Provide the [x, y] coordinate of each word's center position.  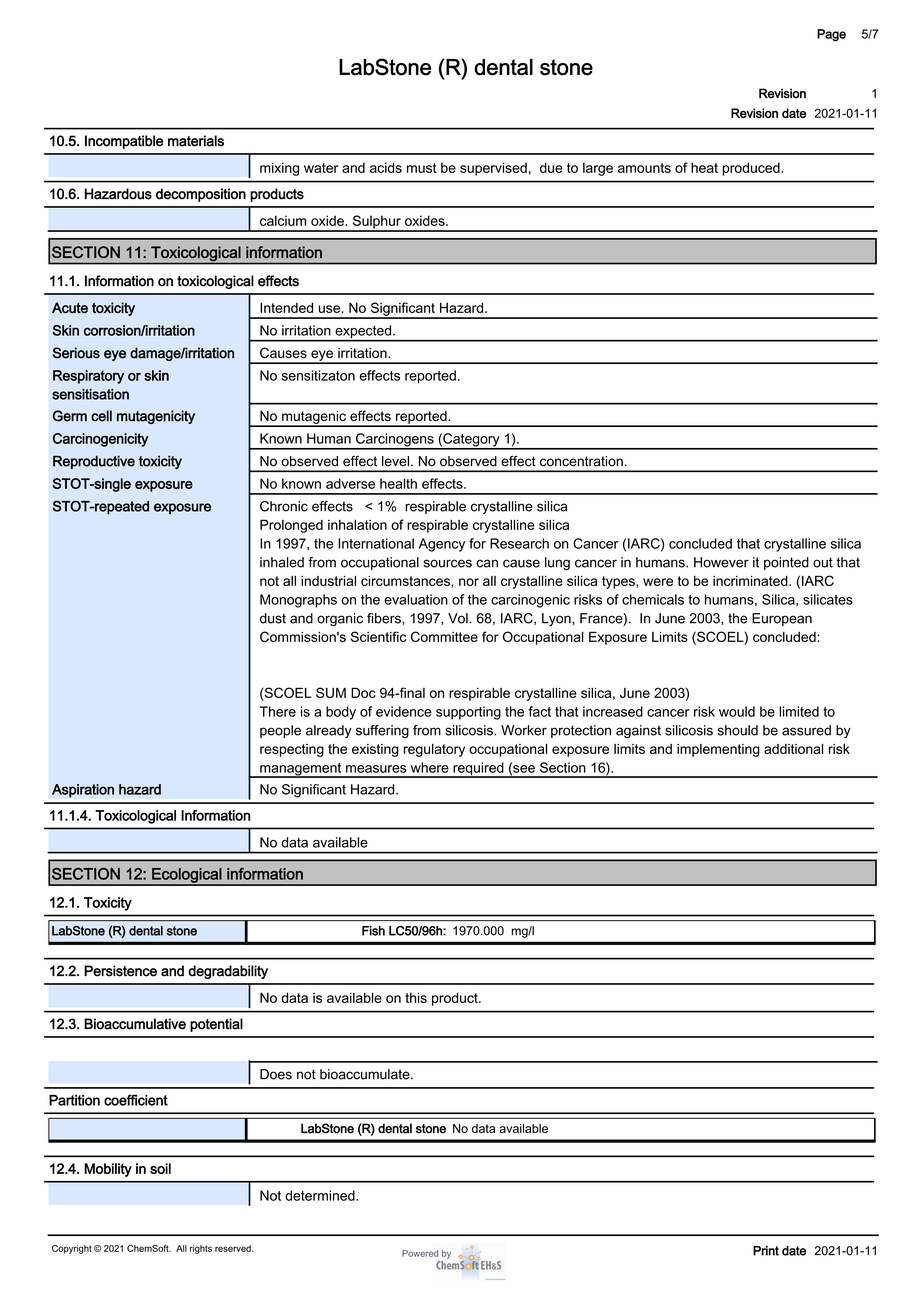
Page [831, 35]
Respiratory [88, 377]
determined [321, 1195]
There [277, 711]
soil [160, 1168]
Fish [373, 931]
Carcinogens [395, 441]
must [422, 168]
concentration [581, 461]
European [782, 619]
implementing [718, 750]
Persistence [120, 971]
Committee [444, 636]
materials [196, 141]
